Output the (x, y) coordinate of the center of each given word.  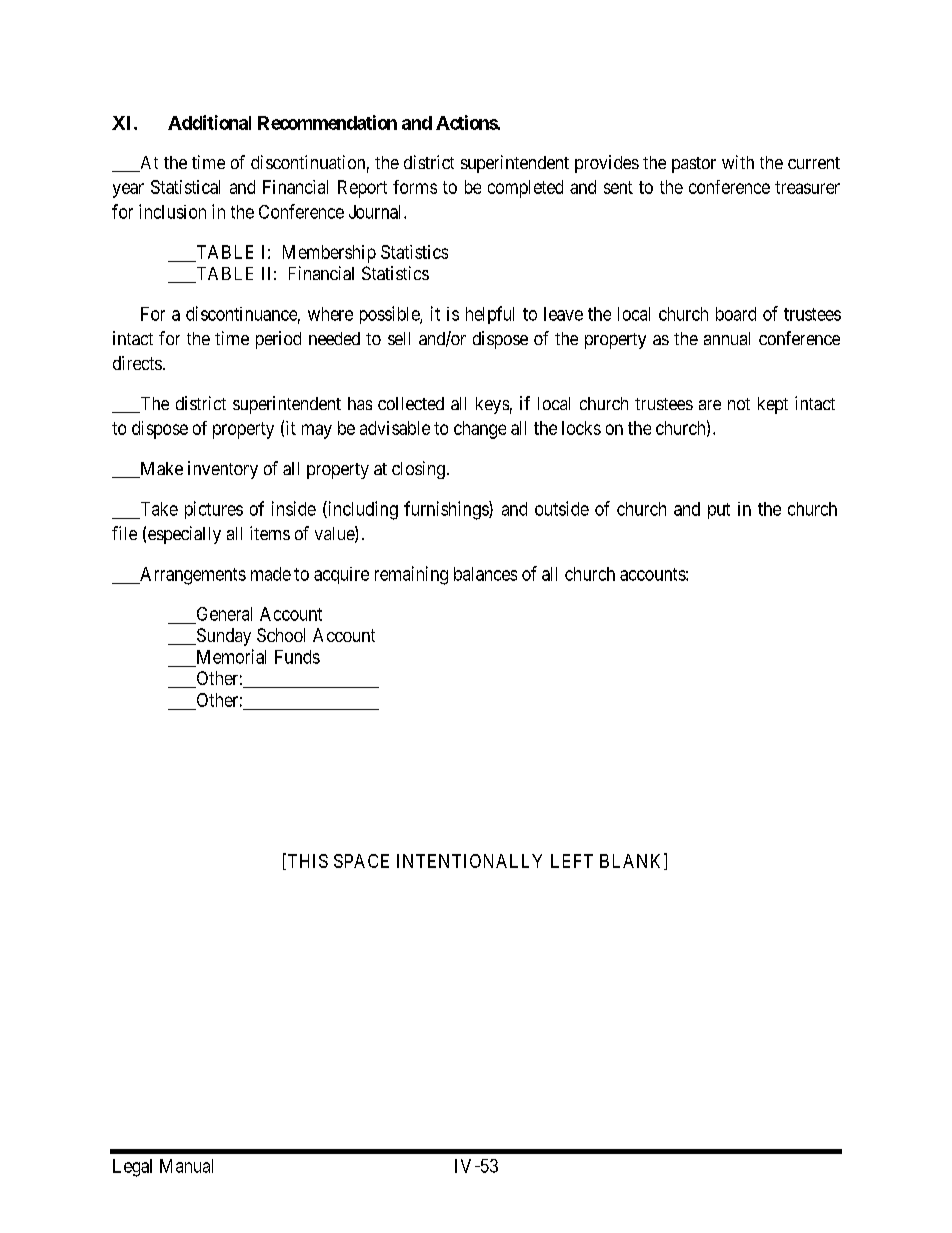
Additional (209, 122)
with (738, 162)
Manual (186, 1166)
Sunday (222, 637)
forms (415, 187)
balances (485, 574)
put (719, 511)
